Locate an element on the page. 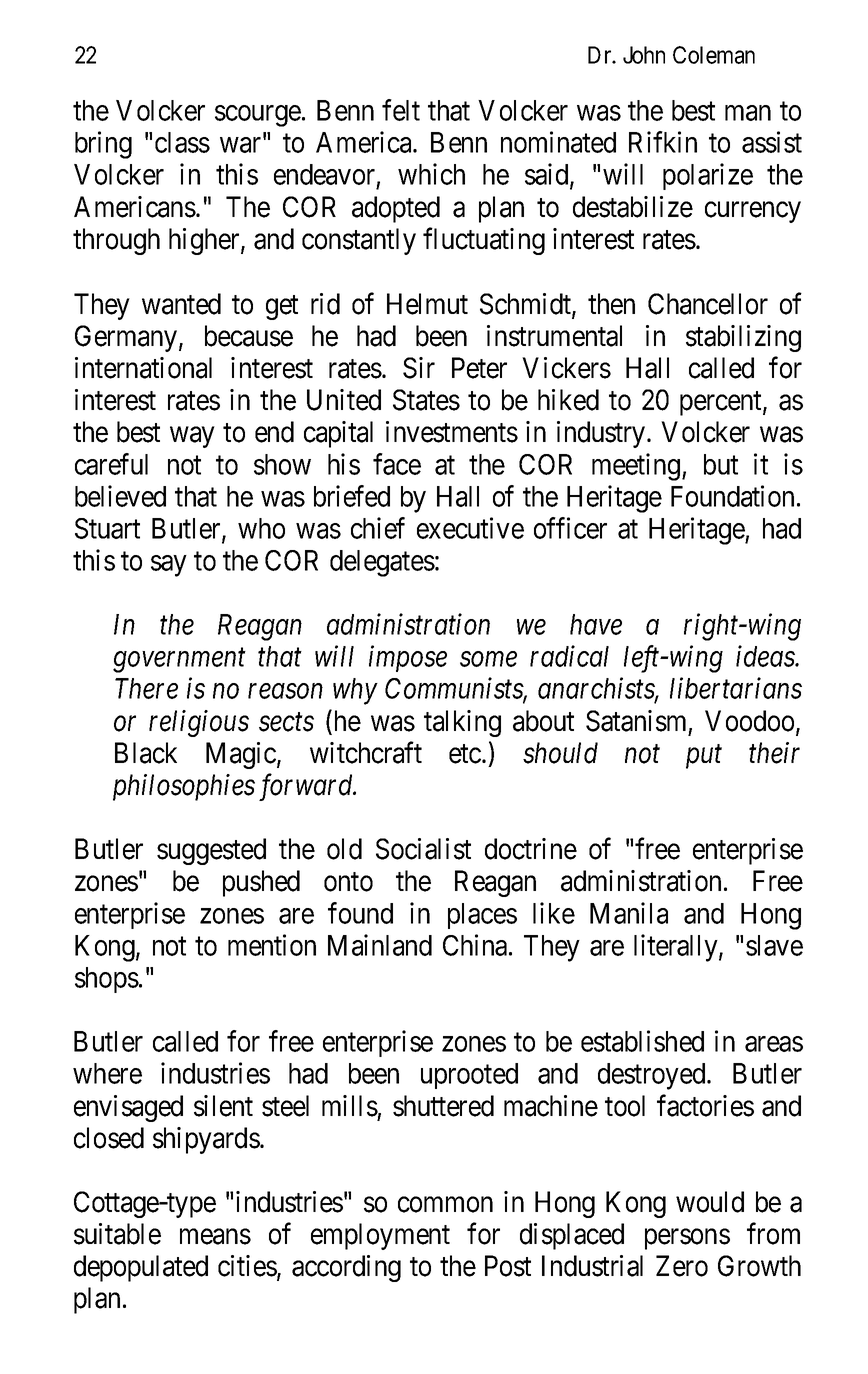 This document has width=868, height=1374. suggested is located at coordinates (211, 851).
